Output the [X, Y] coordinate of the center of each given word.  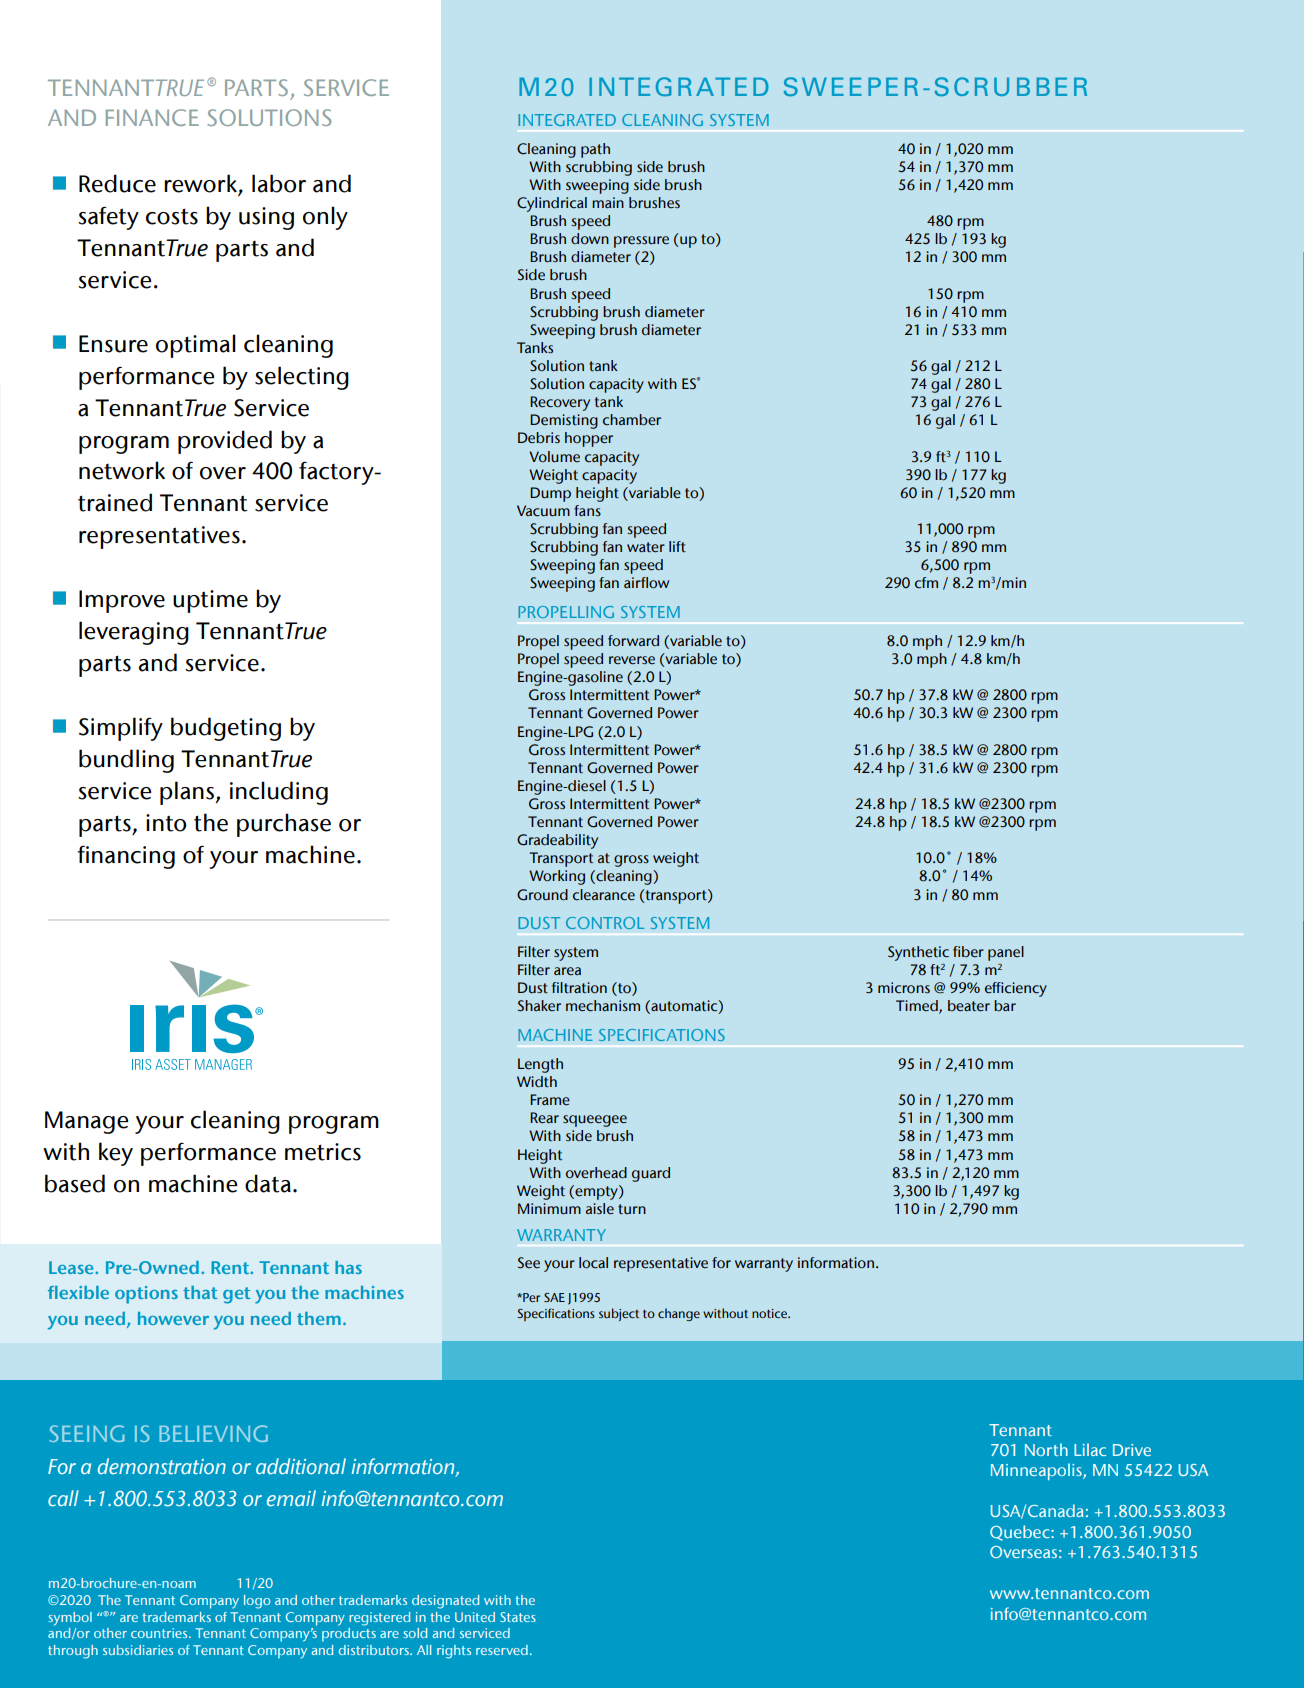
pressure [641, 242]
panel [1006, 953]
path [595, 150]
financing [126, 857]
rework [200, 183]
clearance [604, 895]
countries [160, 1633]
